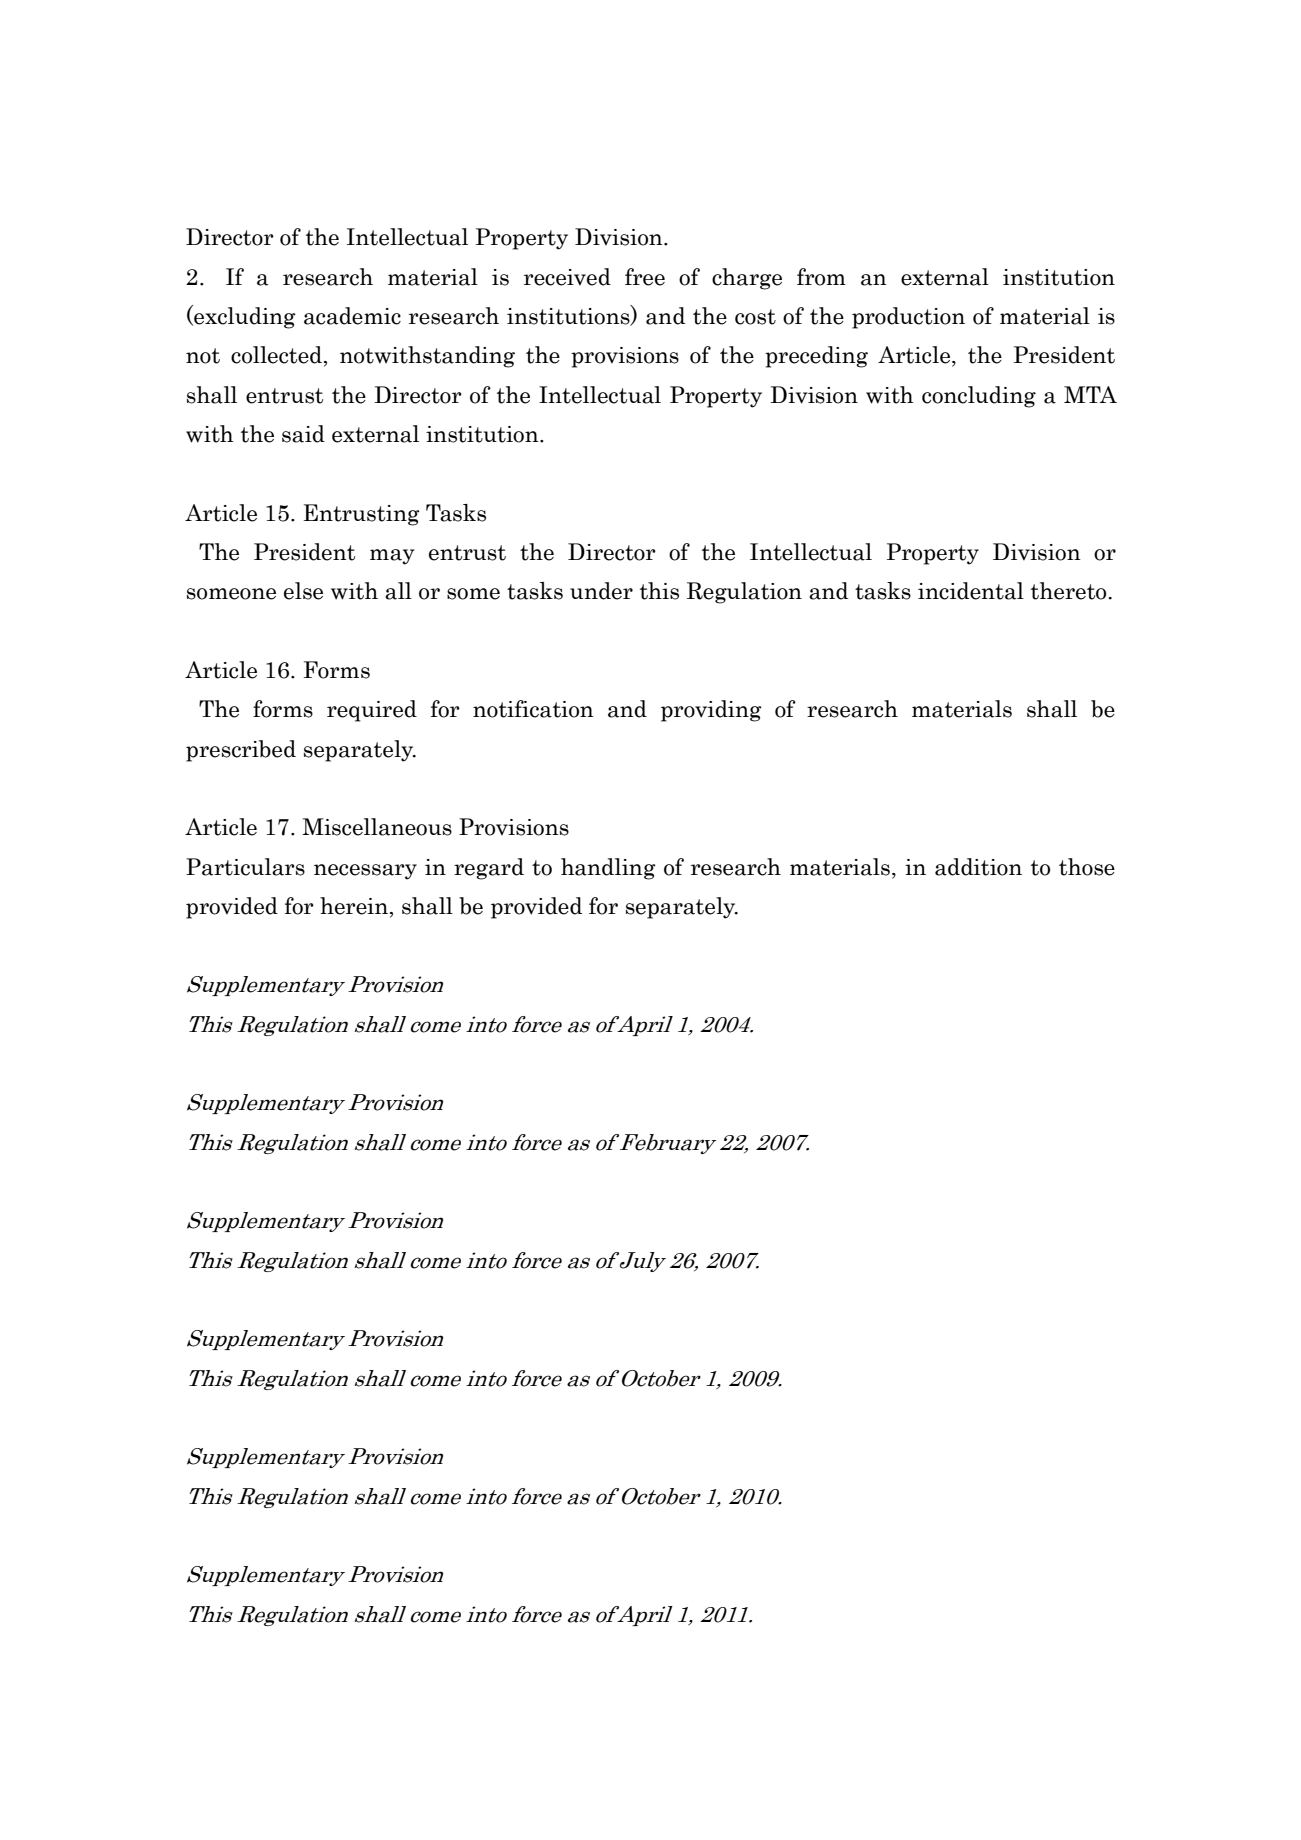 Image resolution: width=1301 pixels, height=1840 pixels. Describe the element at coordinates (971, 591) in the page. I see `incidental` at that location.
